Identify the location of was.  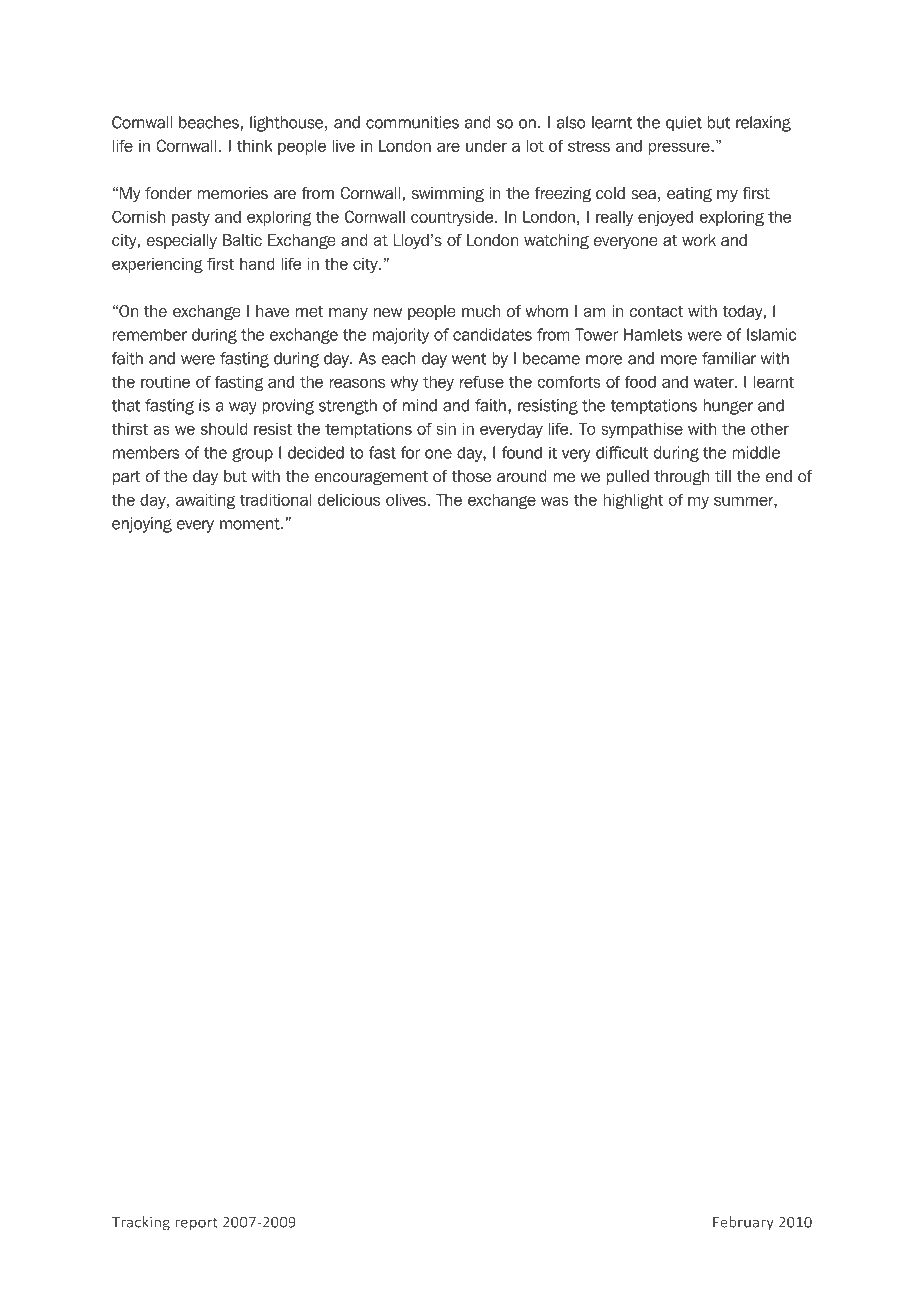
(555, 501).
